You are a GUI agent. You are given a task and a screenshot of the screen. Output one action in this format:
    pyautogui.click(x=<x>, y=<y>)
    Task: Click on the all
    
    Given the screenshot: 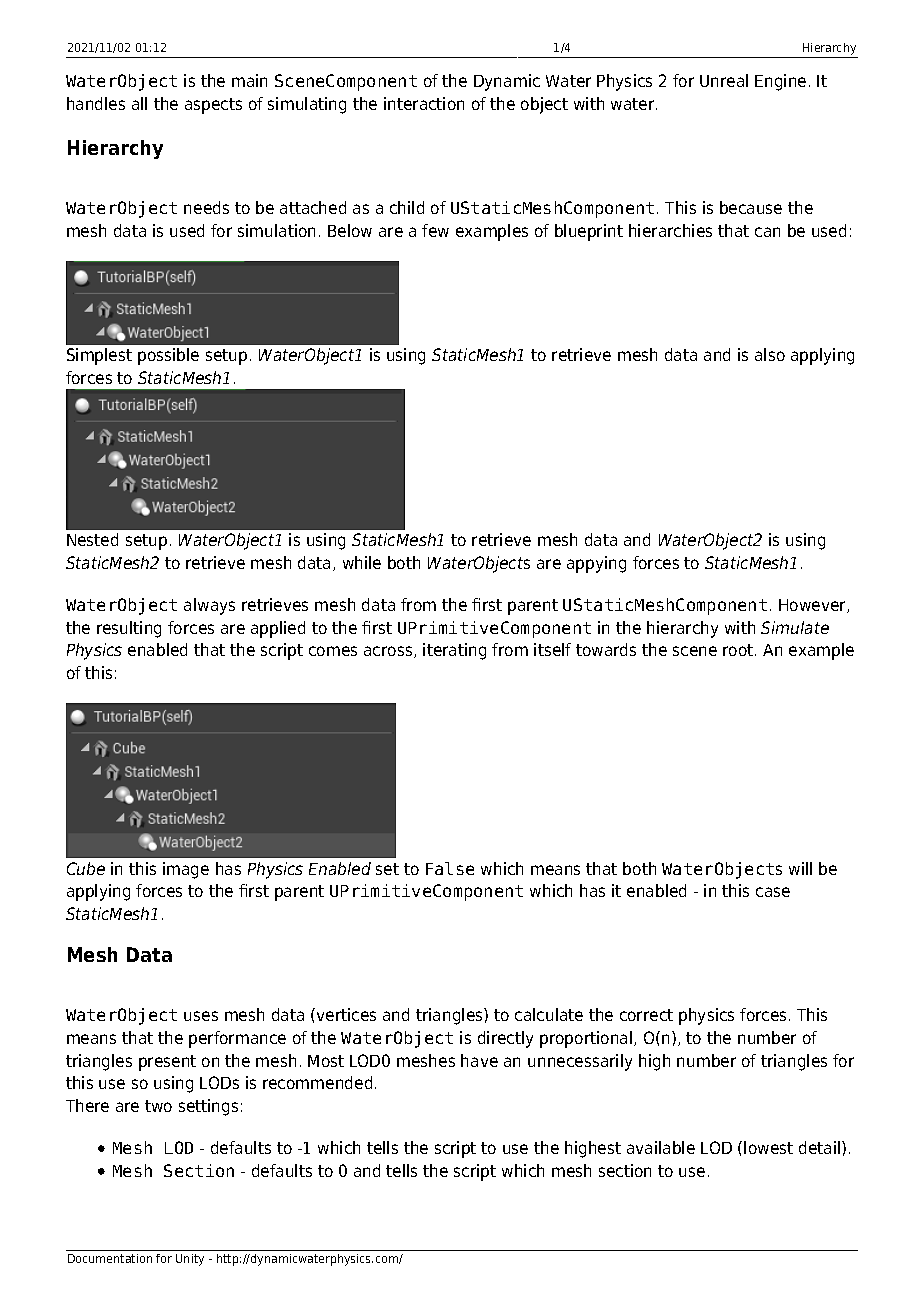 What is the action you would take?
    pyautogui.click(x=139, y=103)
